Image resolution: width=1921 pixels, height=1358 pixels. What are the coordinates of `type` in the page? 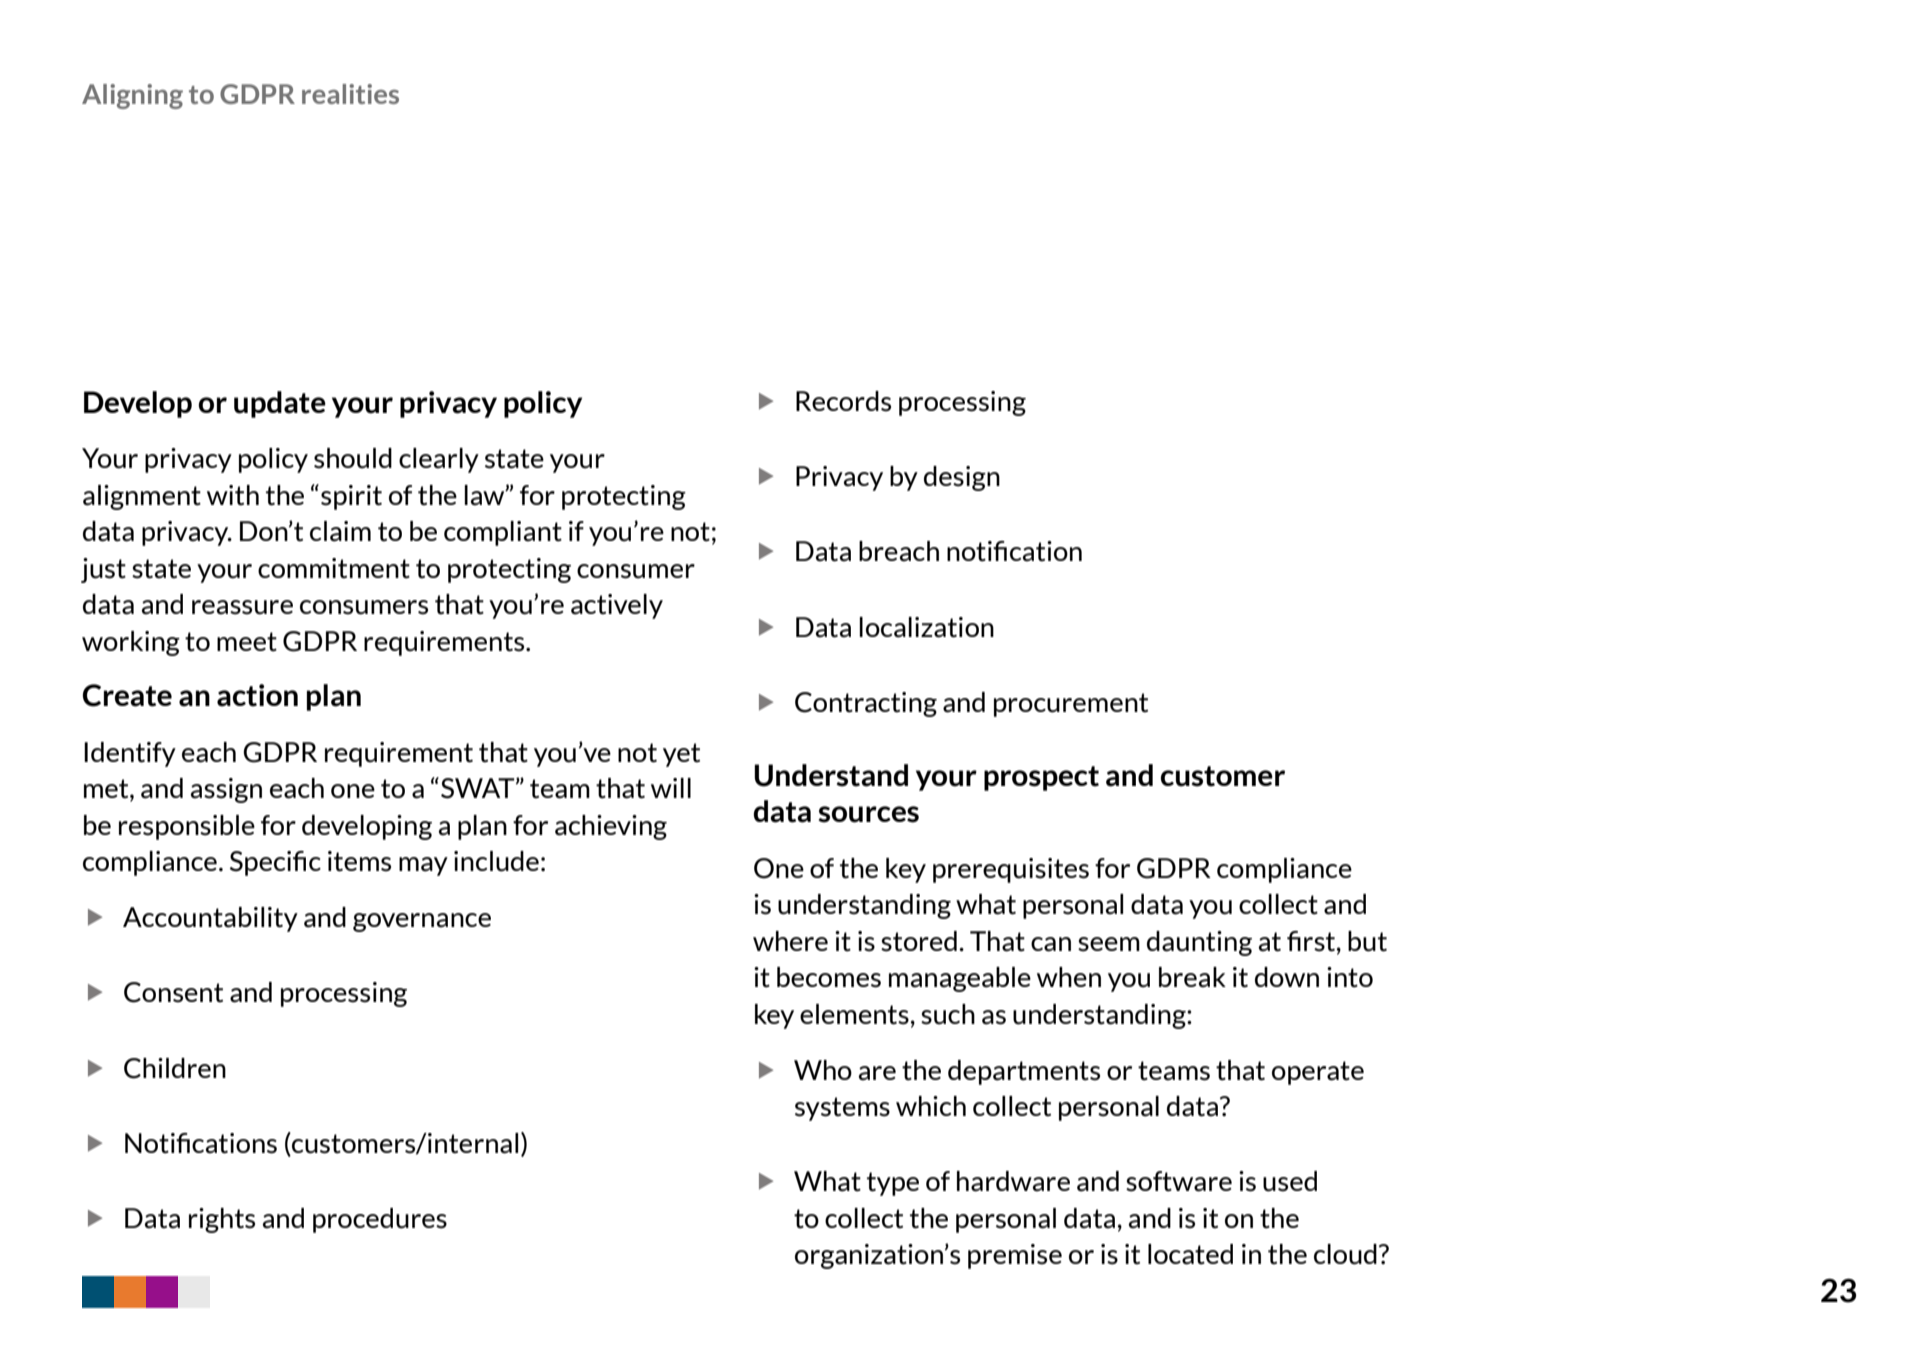 It's located at (893, 1184).
